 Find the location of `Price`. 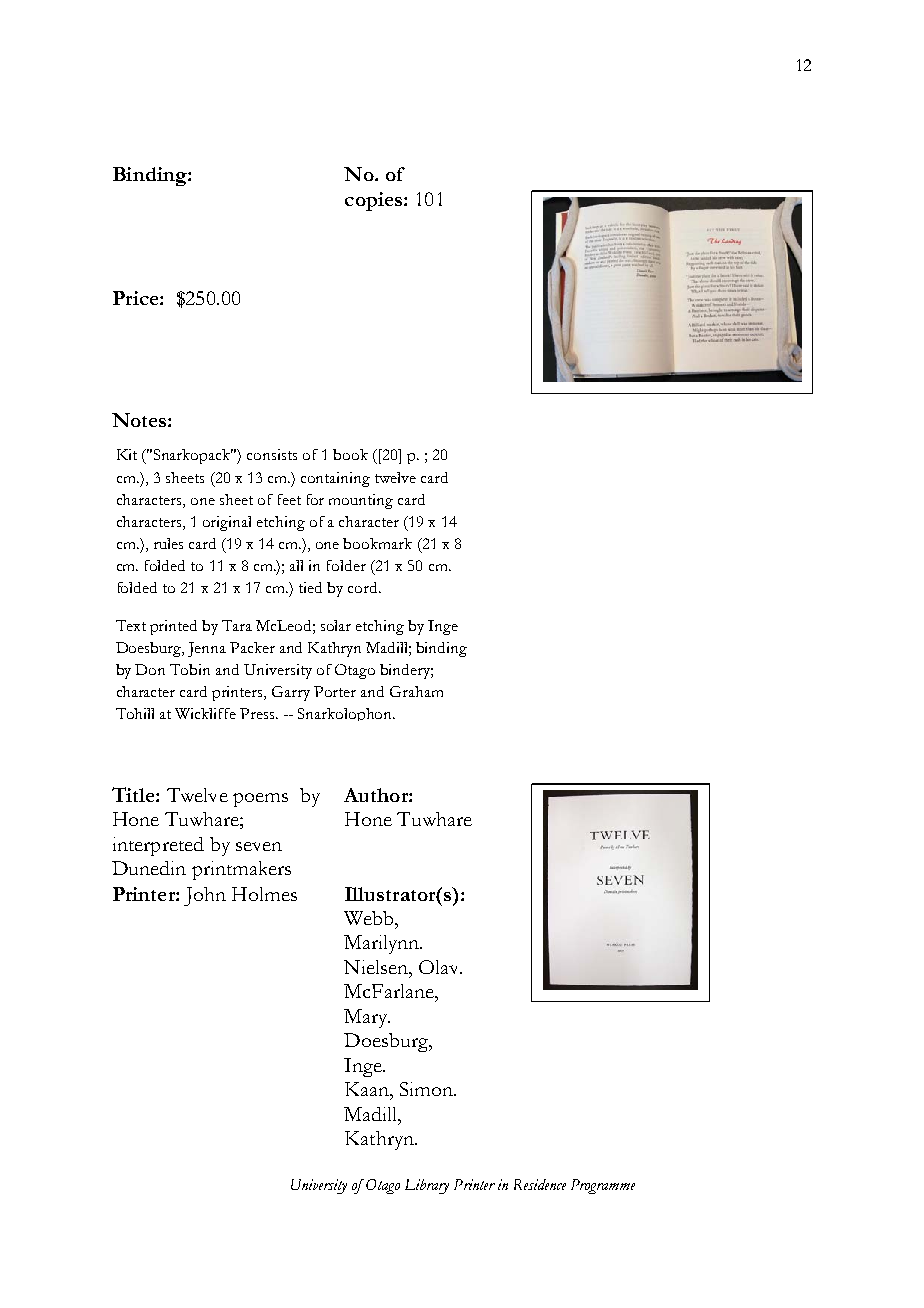

Price is located at coordinates (137, 298).
